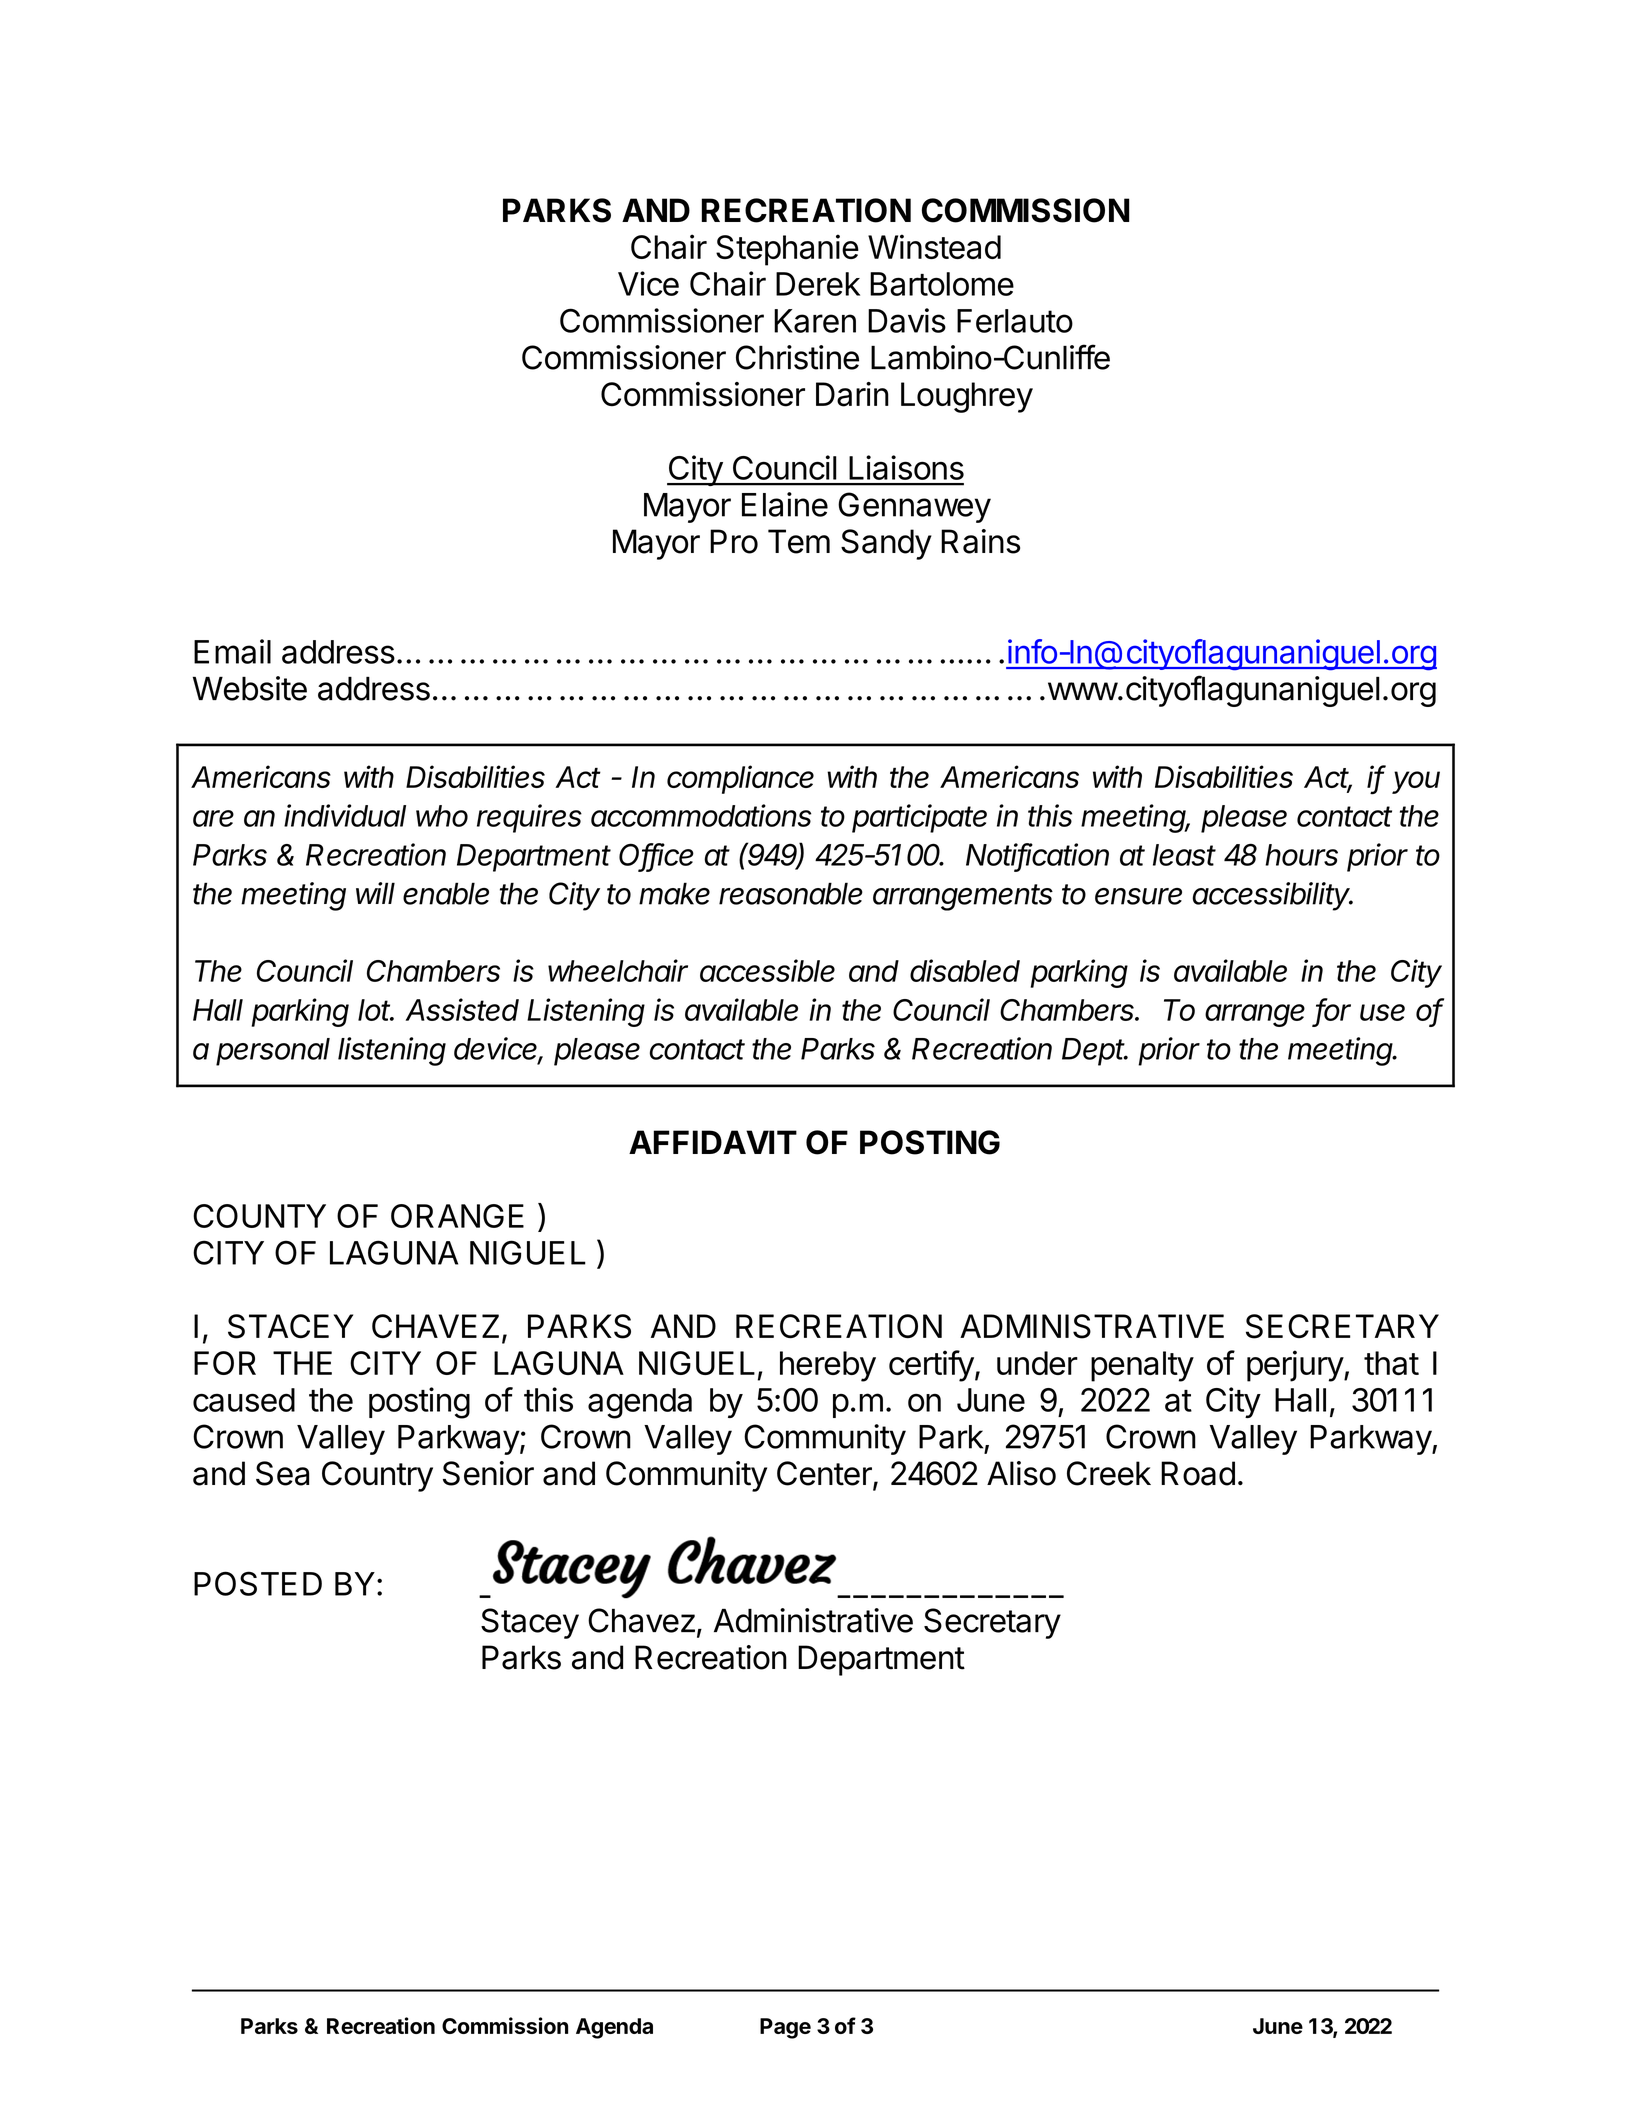  What do you see at coordinates (791, 893) in the screenshot?
I see `reasonable` at bounding box center [791, 893].
